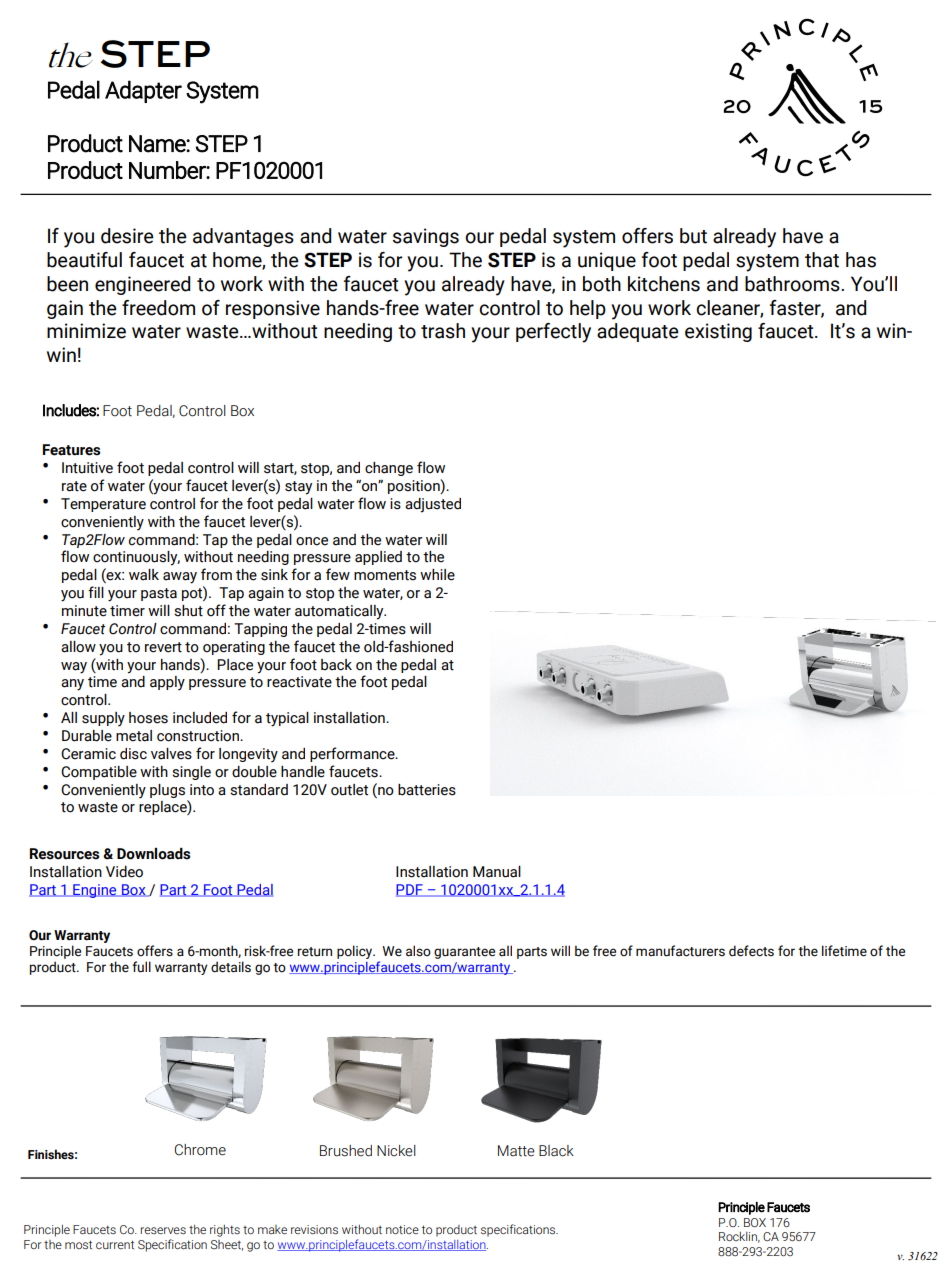  Describe the element at coordinates (141, 967) in the document. I see `full` at that location.
